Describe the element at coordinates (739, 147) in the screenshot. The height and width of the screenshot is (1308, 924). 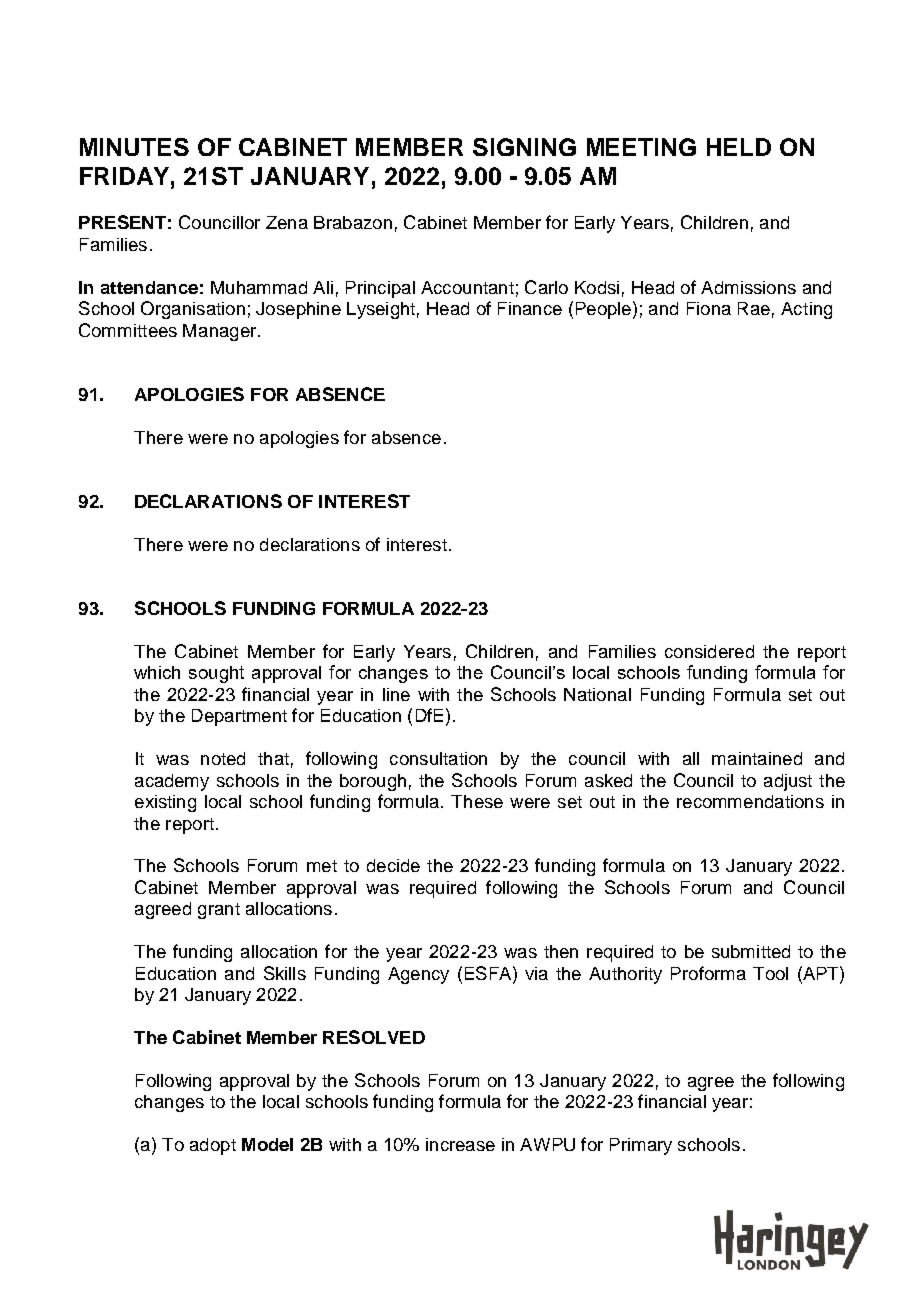
I see `HELD` at that location.
